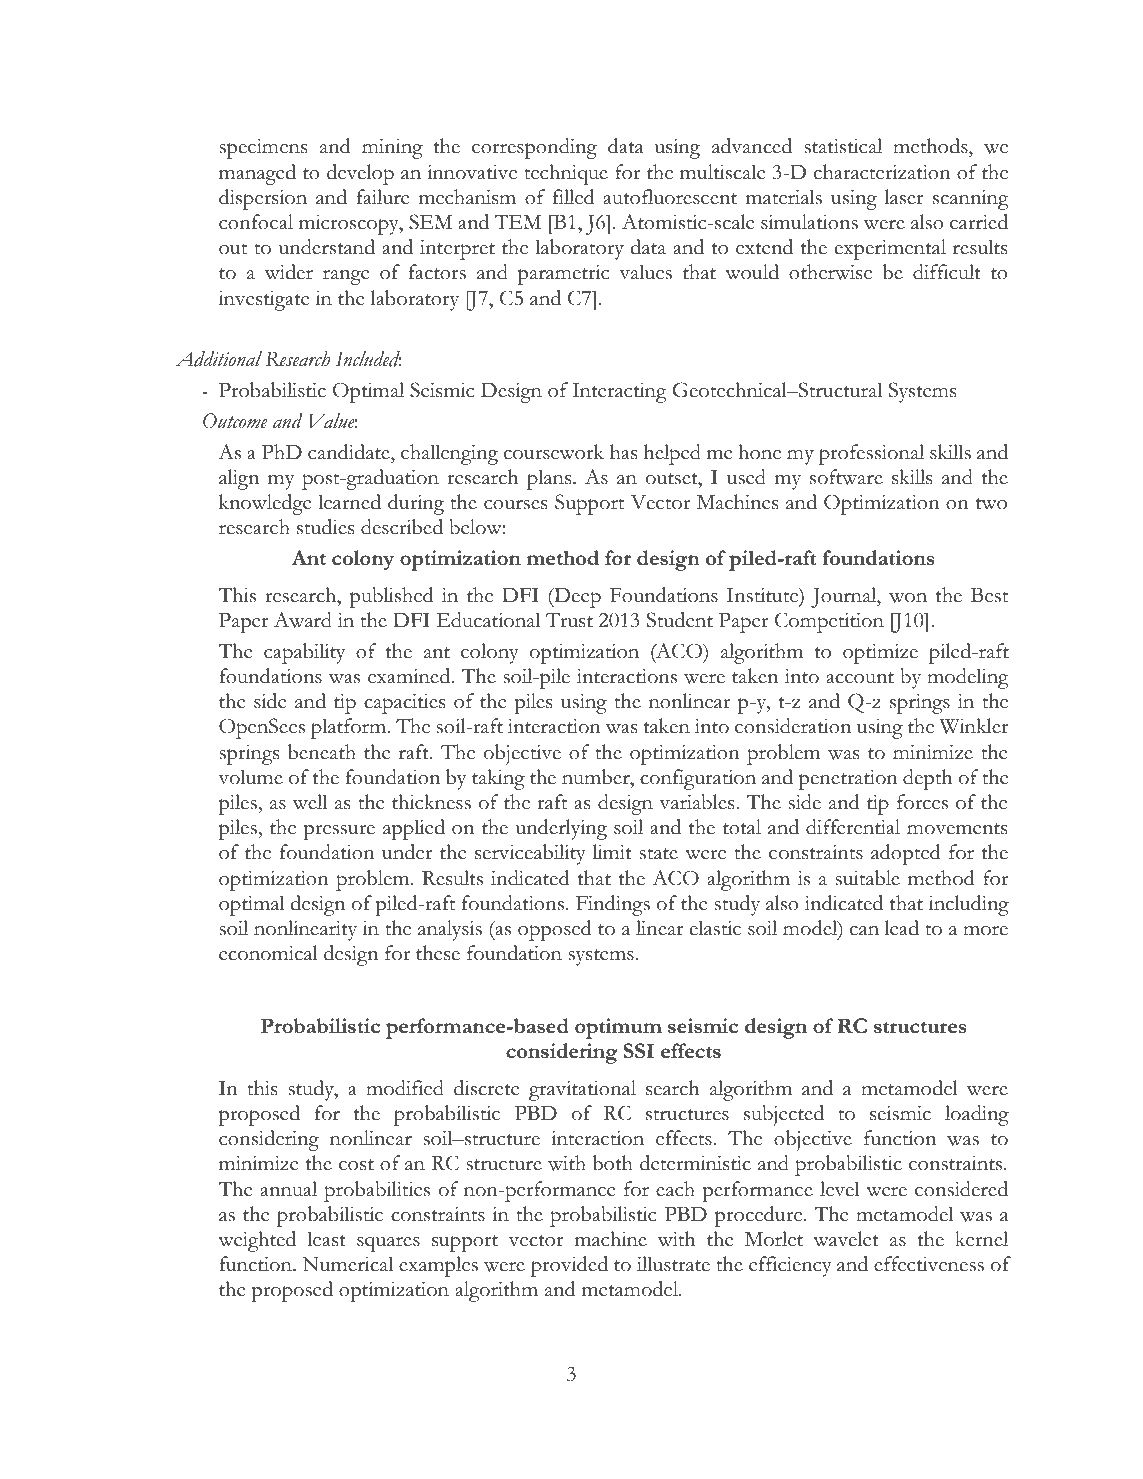  Describe the element at coordinates (623, 452) in the screenshot. I see `has` at that location.
